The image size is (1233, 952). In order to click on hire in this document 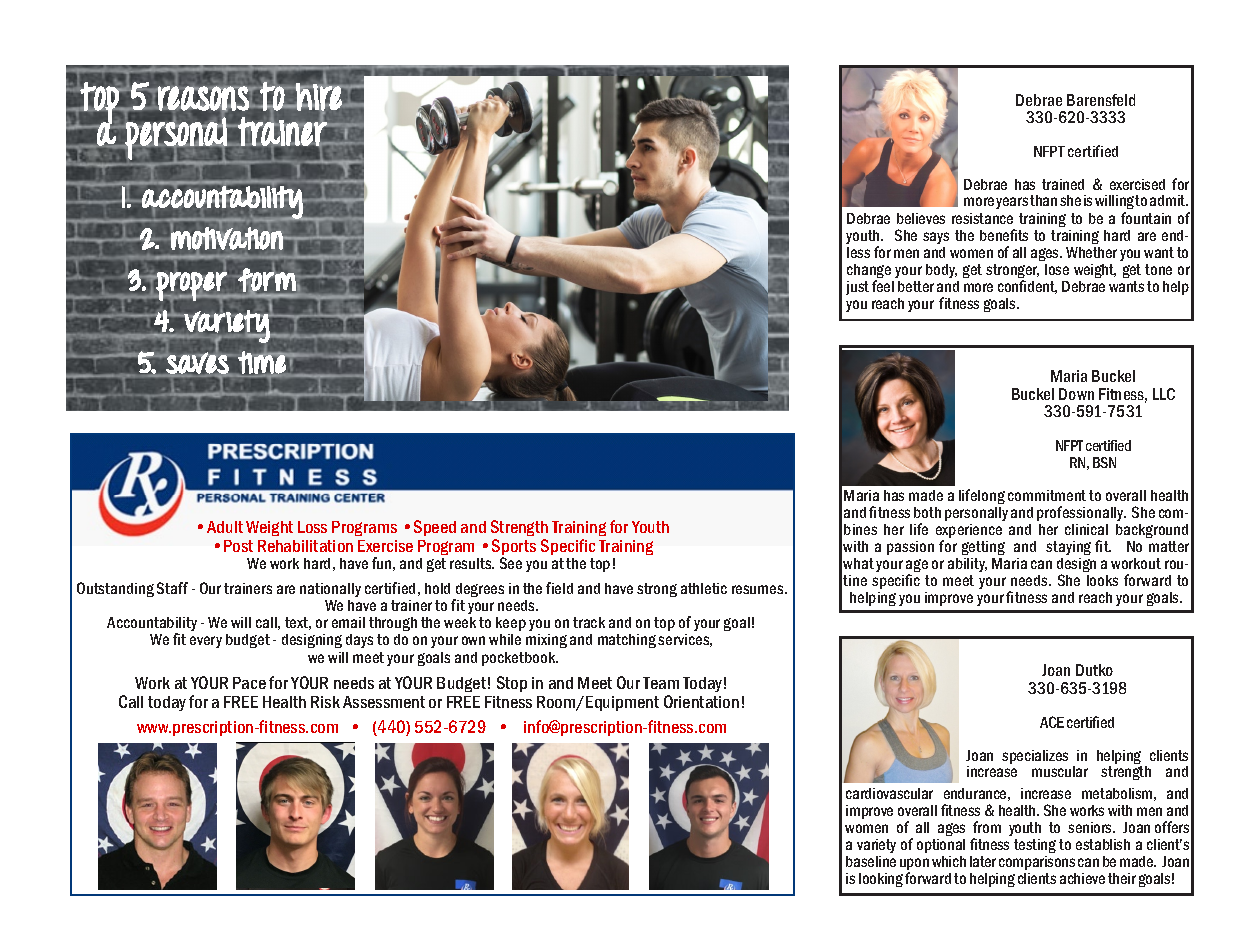, I will do `click(319, 96)`.
